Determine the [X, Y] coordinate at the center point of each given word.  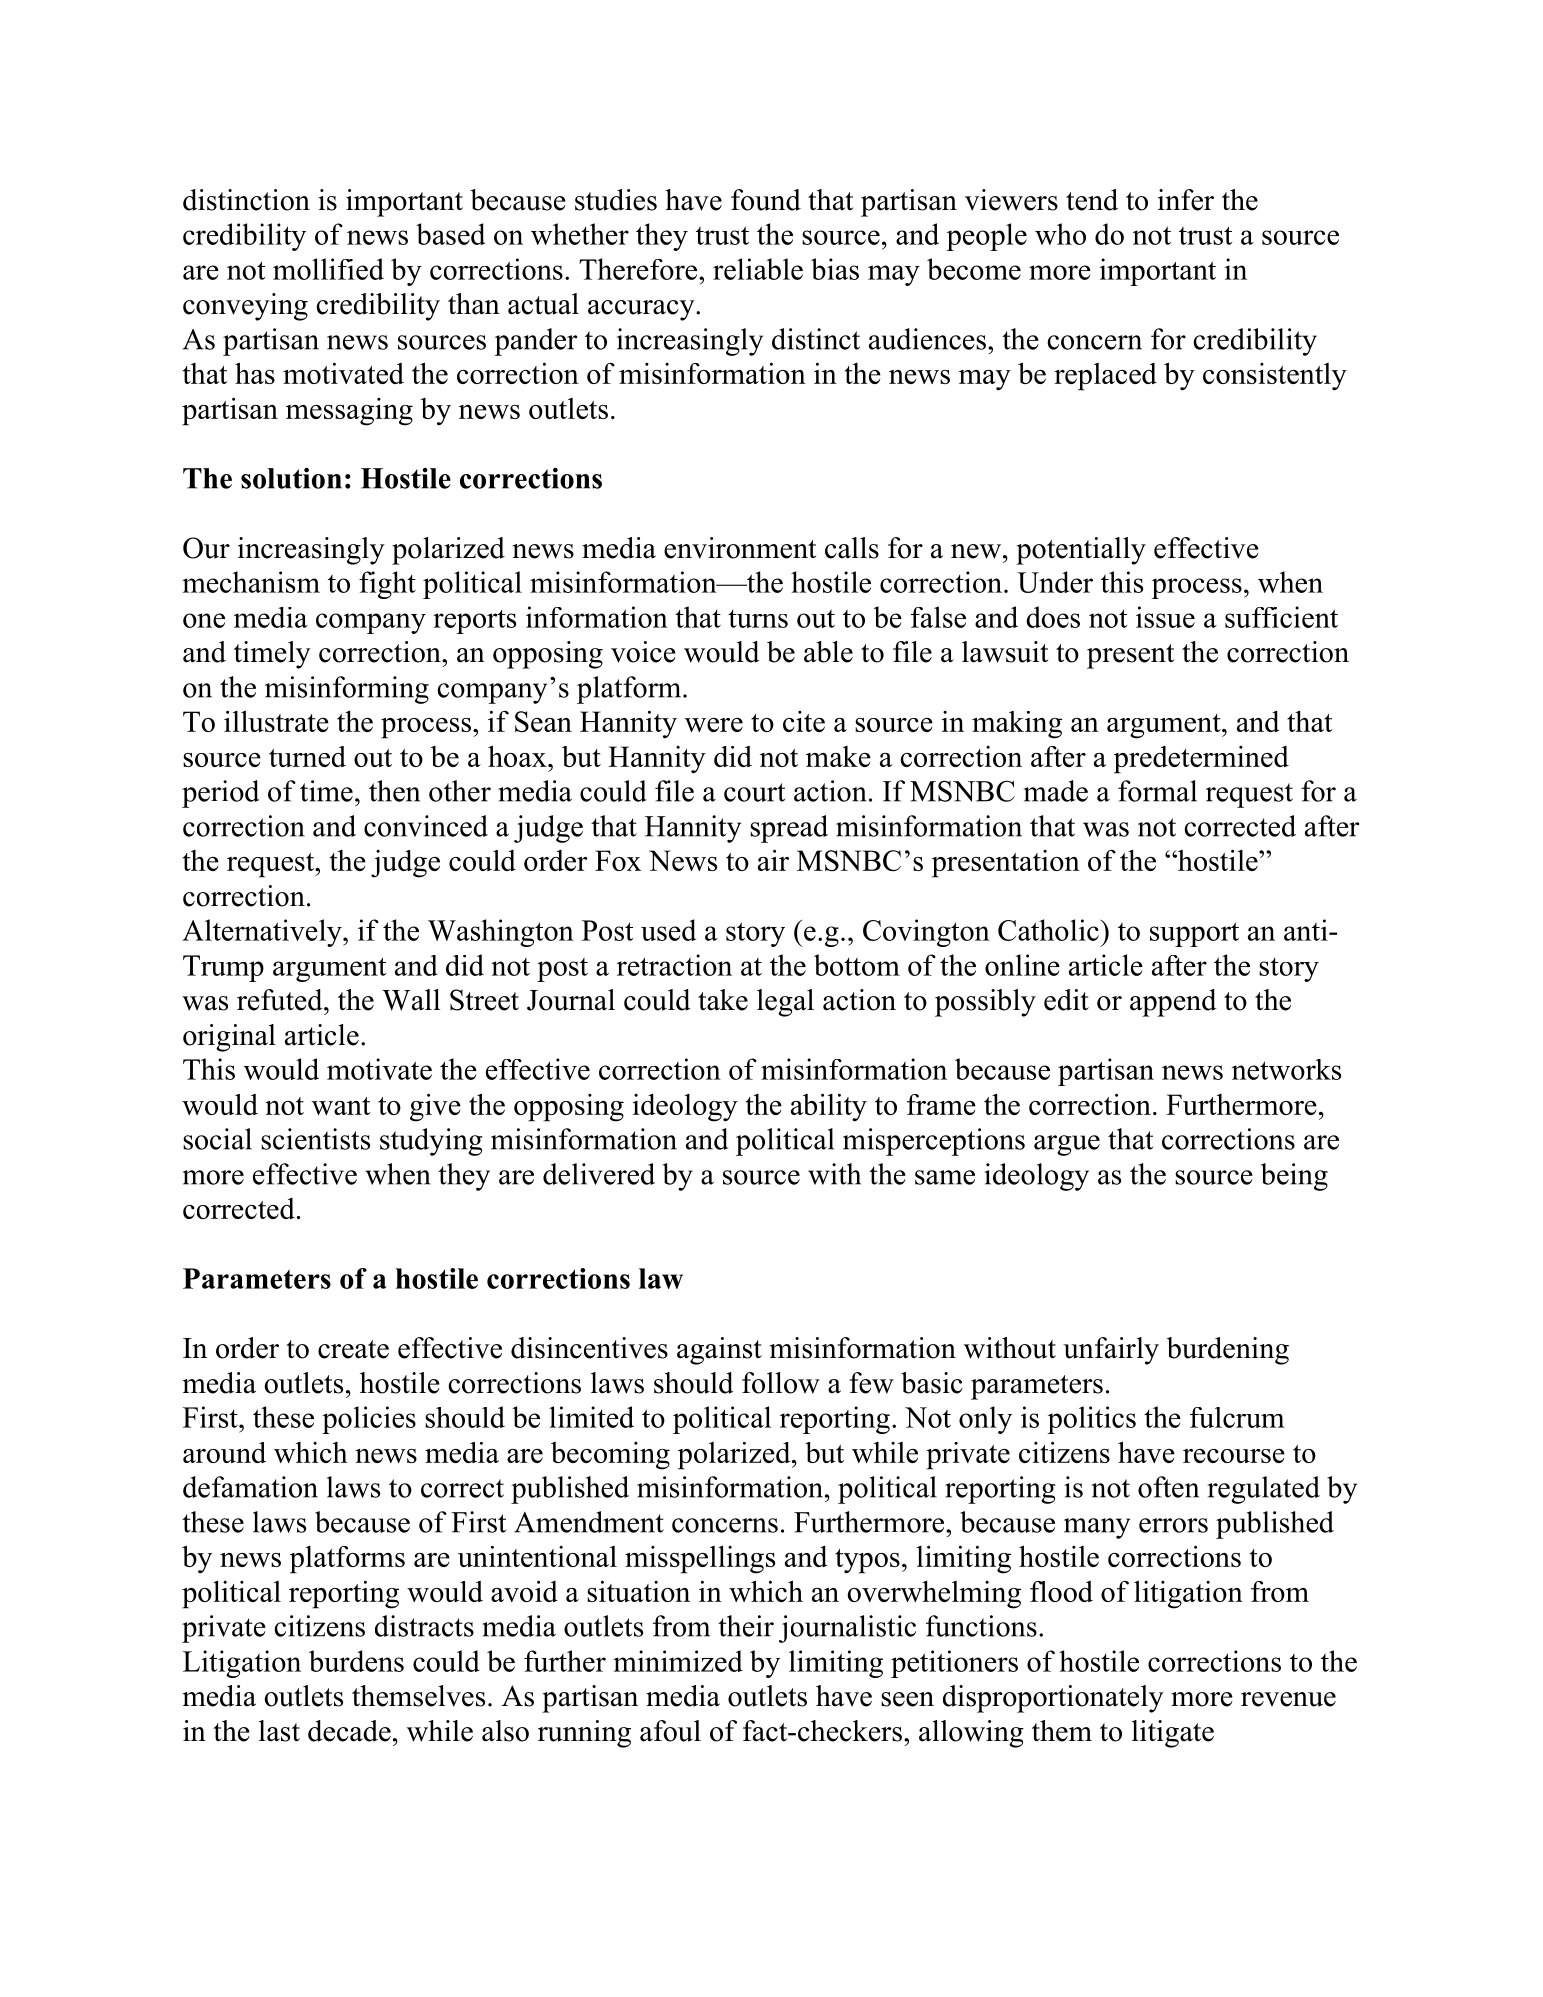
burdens [356, 1661]
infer [1186, 200]
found [766, 200]
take [723, 1000]
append [1173, 1003]
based [450, 234]
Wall [411, 1000]
